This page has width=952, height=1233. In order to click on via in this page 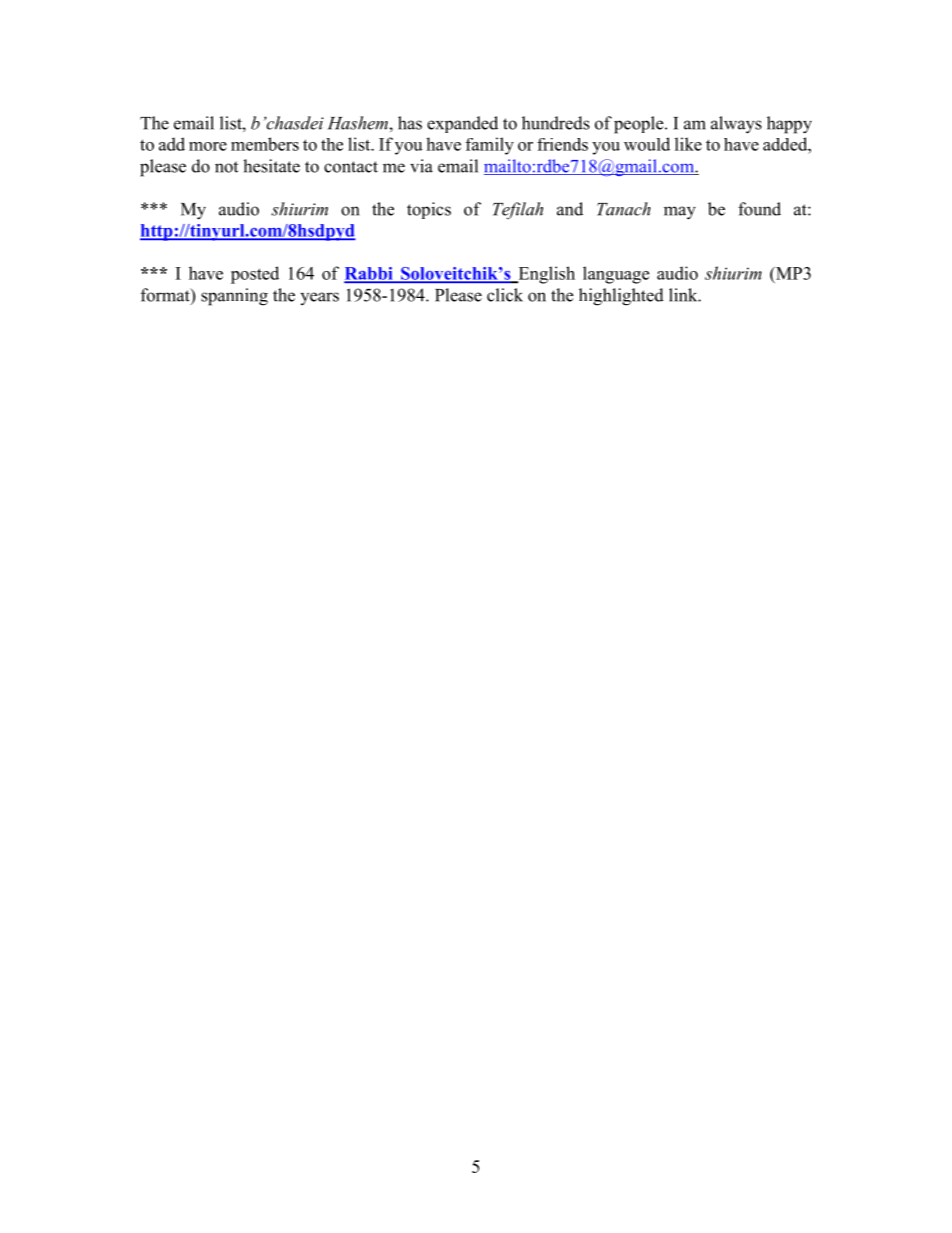, I will do `click(421, 166)`.
